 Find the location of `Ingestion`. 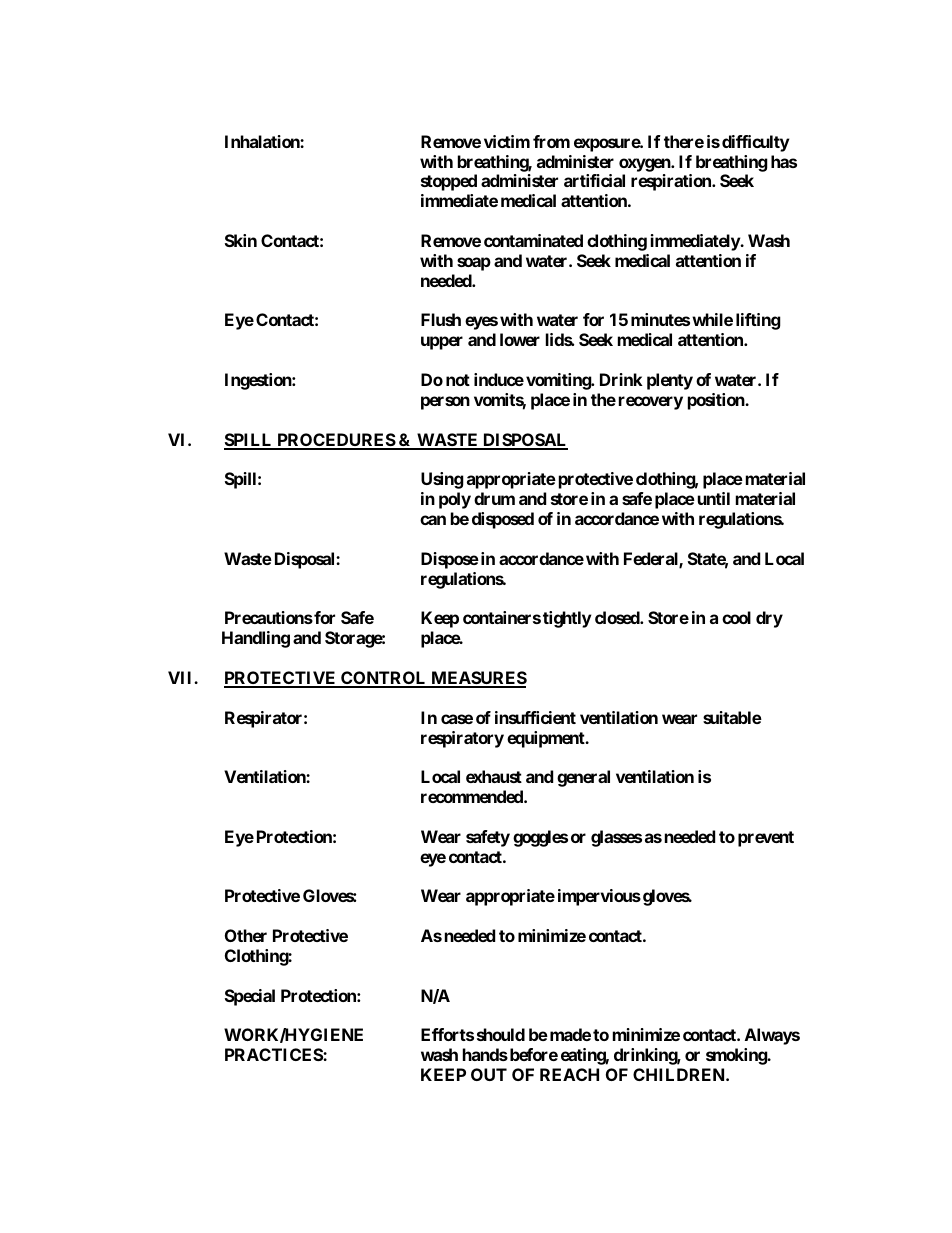

Ingestion is located at coordinates (259, 381).
